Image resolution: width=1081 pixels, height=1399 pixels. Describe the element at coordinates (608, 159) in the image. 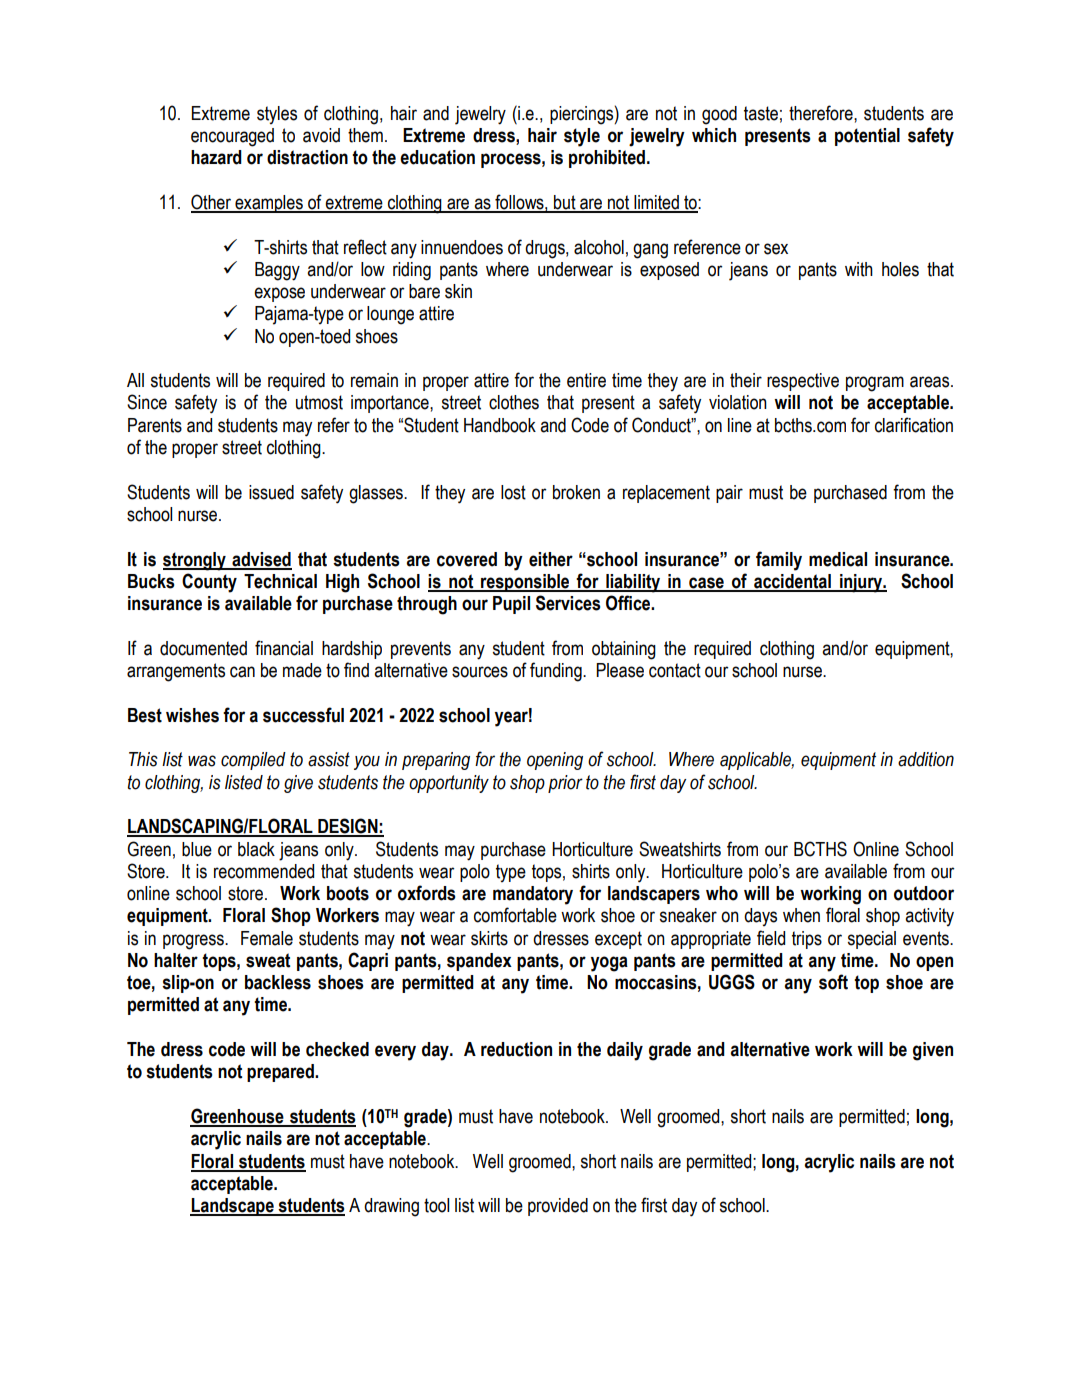

I see `prohibited` at that location.
